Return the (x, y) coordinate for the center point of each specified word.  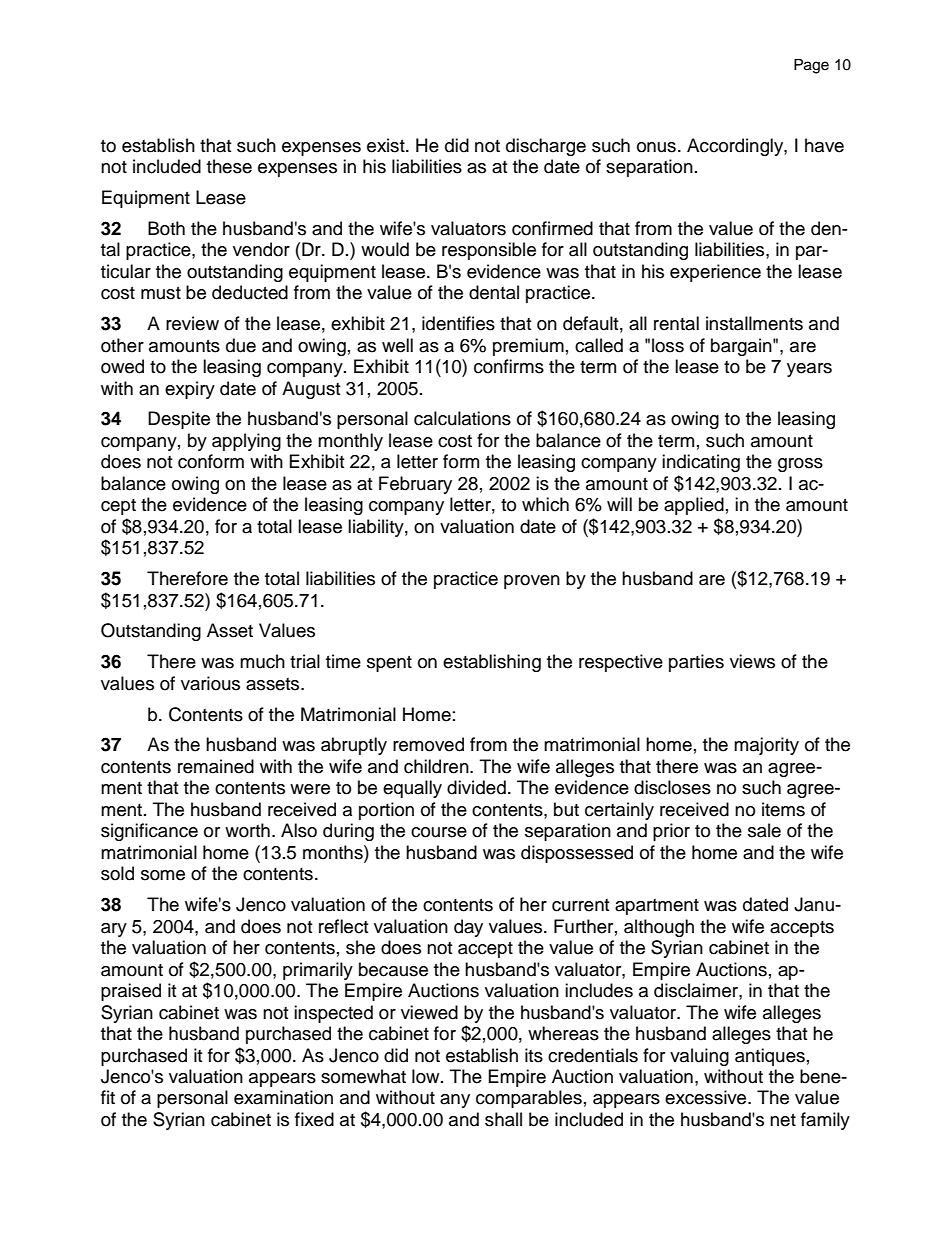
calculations (462, 418)
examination (283, 1097)
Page (811, 66)
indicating (701, 463)
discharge (546, 147)
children (437, 766)
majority (766, 746)
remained (216, 766)
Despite (179, 420)
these (229, 166)
